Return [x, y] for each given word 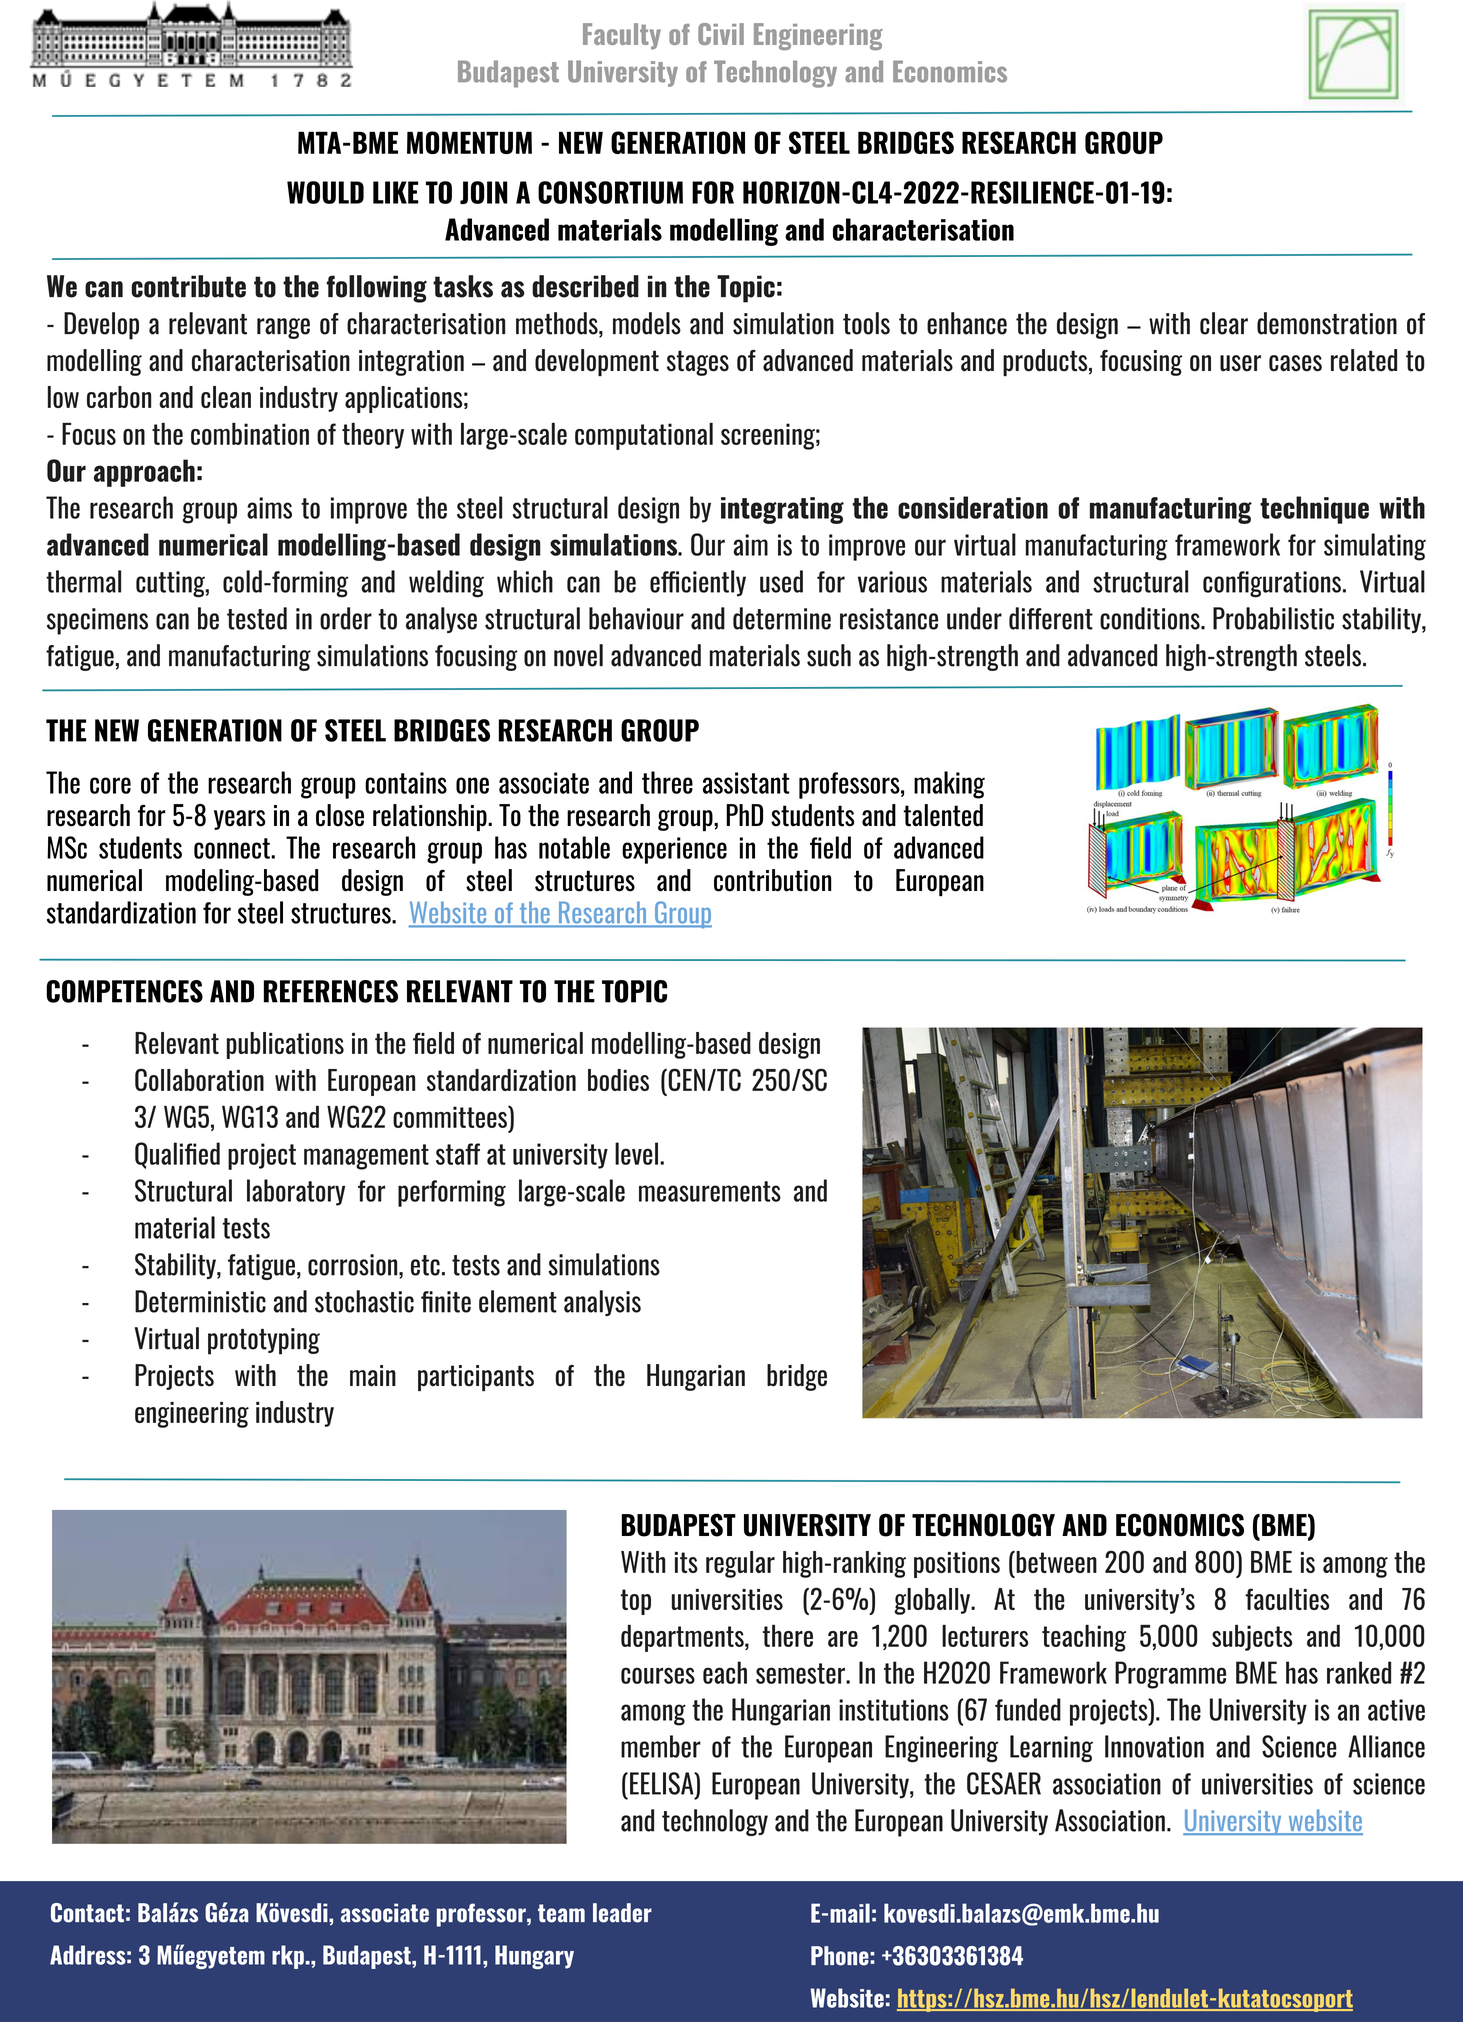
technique [1314, 510]
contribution [773, 880]
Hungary [534, 1957]
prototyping [264, 1341]
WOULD [325, 192]
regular [740, 1564]
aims [269, 508]
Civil [721, 34]
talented [943, 815]
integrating [782, 510]
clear [1224, 323]
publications [285, 1045]
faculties [1287, 1599]
